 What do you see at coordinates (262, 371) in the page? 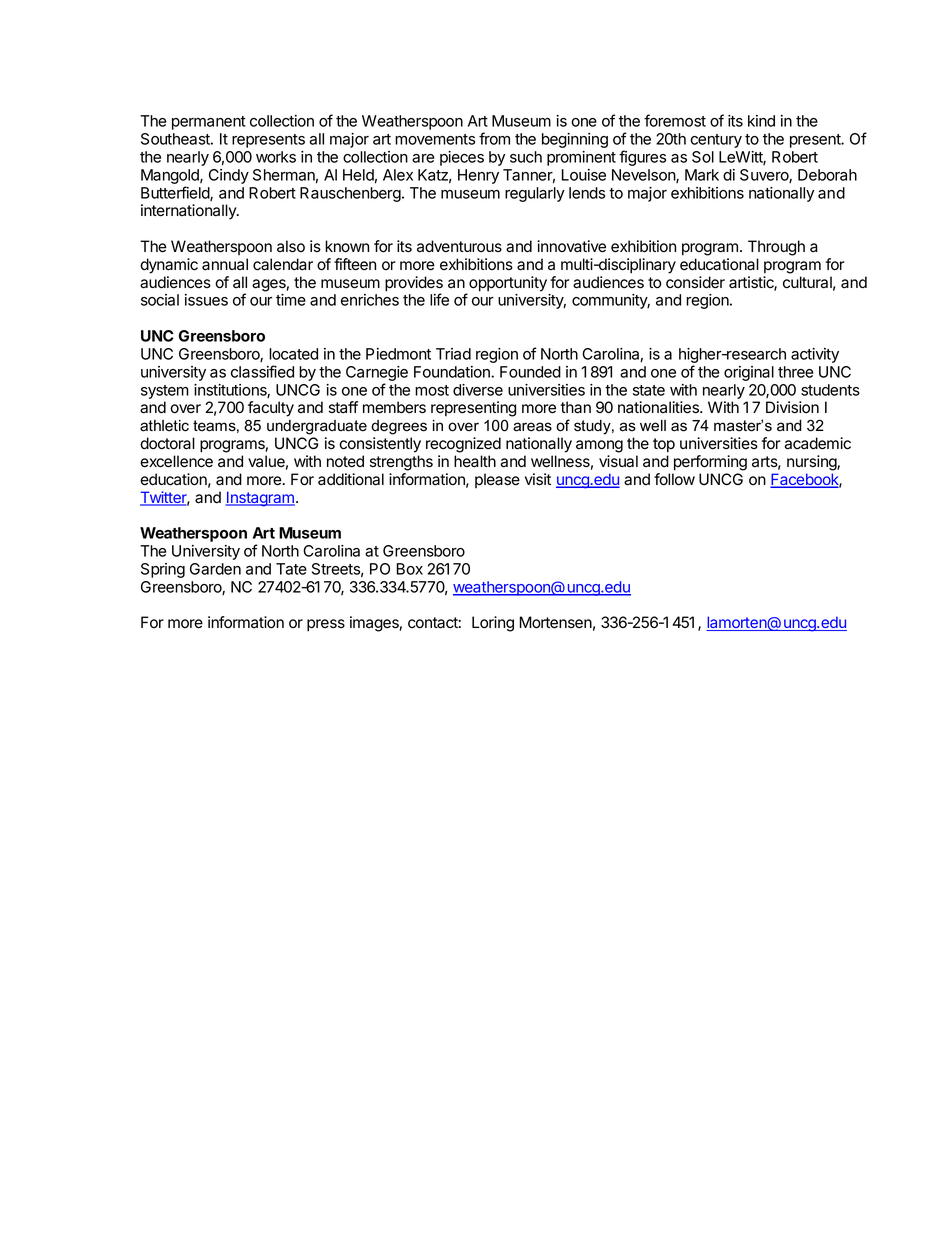
I see `classified` at bounding box center [262, 371].
